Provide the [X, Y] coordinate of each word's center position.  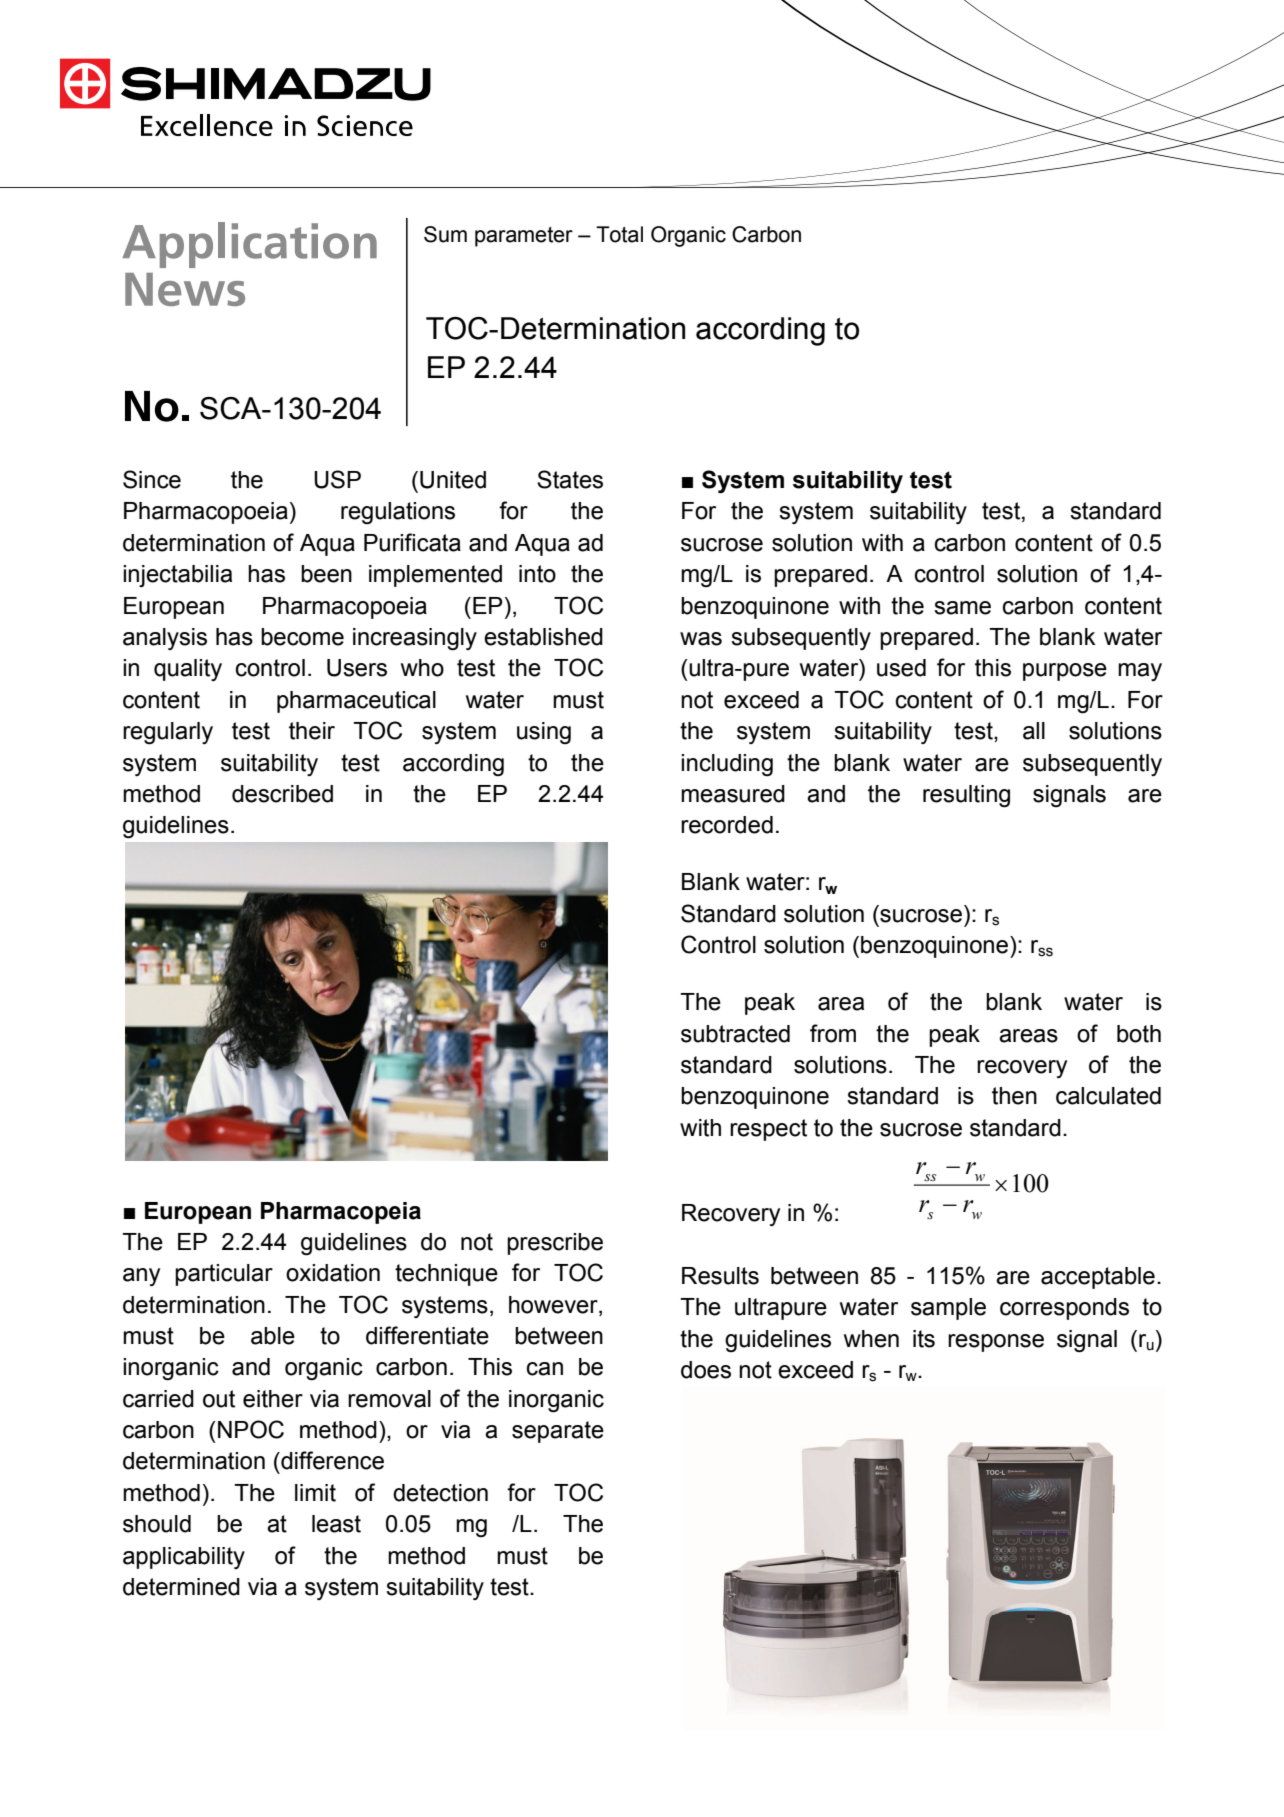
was [701, 639]
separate [558, 1432]
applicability [184, 1558]
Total [619, 234]
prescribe [555, 1244]
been [326, 574]
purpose [1065, 672]
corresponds [1064, 1309]
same [962, 608]
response [996, 1343]
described [282, 794]
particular [224, 1275]
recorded [727, 825]
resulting [966, 796]
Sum [445, 234]
